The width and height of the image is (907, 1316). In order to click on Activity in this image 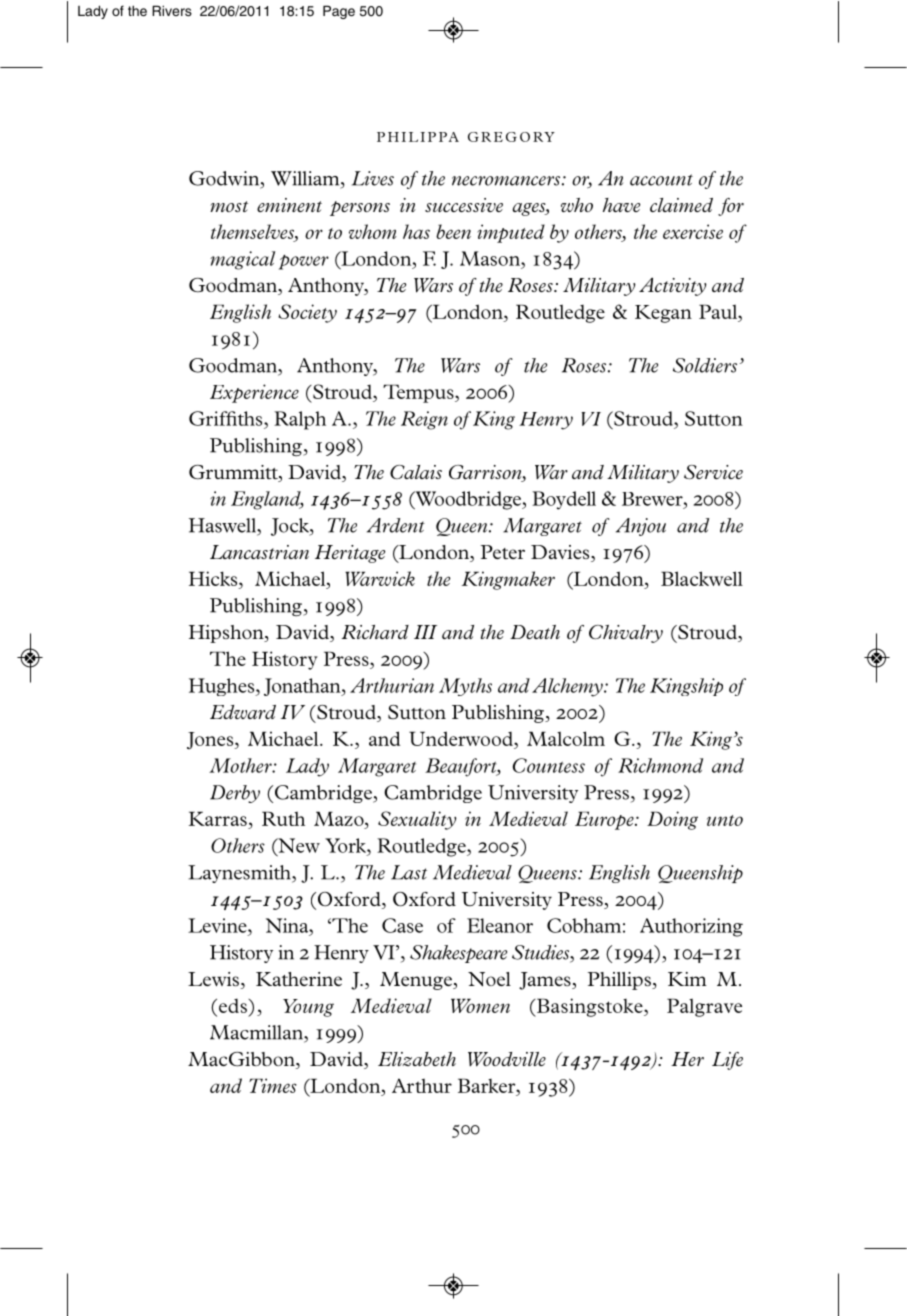, I will do `click(673, 287)`.
